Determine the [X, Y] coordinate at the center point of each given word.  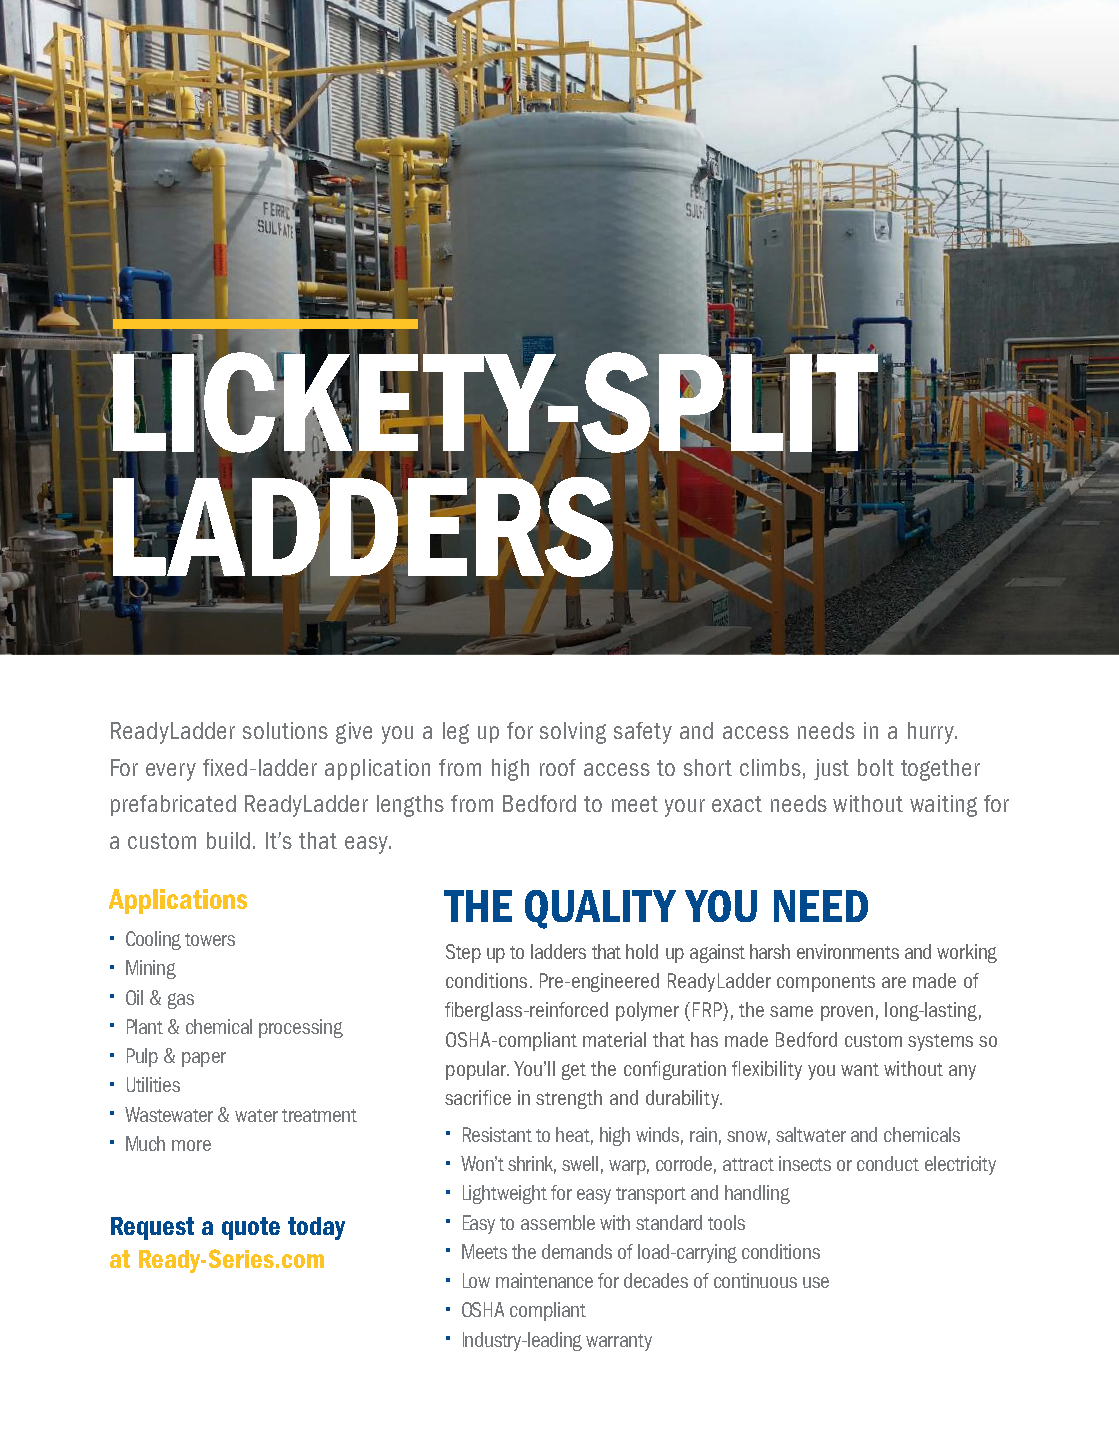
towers [210, 939]
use [816, 1282]
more [191, 1145]
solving [573, 733]
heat [574, 1136]
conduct [888, 1163]
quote [251, 1228]
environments [848, 951]
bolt [876, 767]
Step [463, 953]
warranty [619, 1342]
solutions [285, 730]
